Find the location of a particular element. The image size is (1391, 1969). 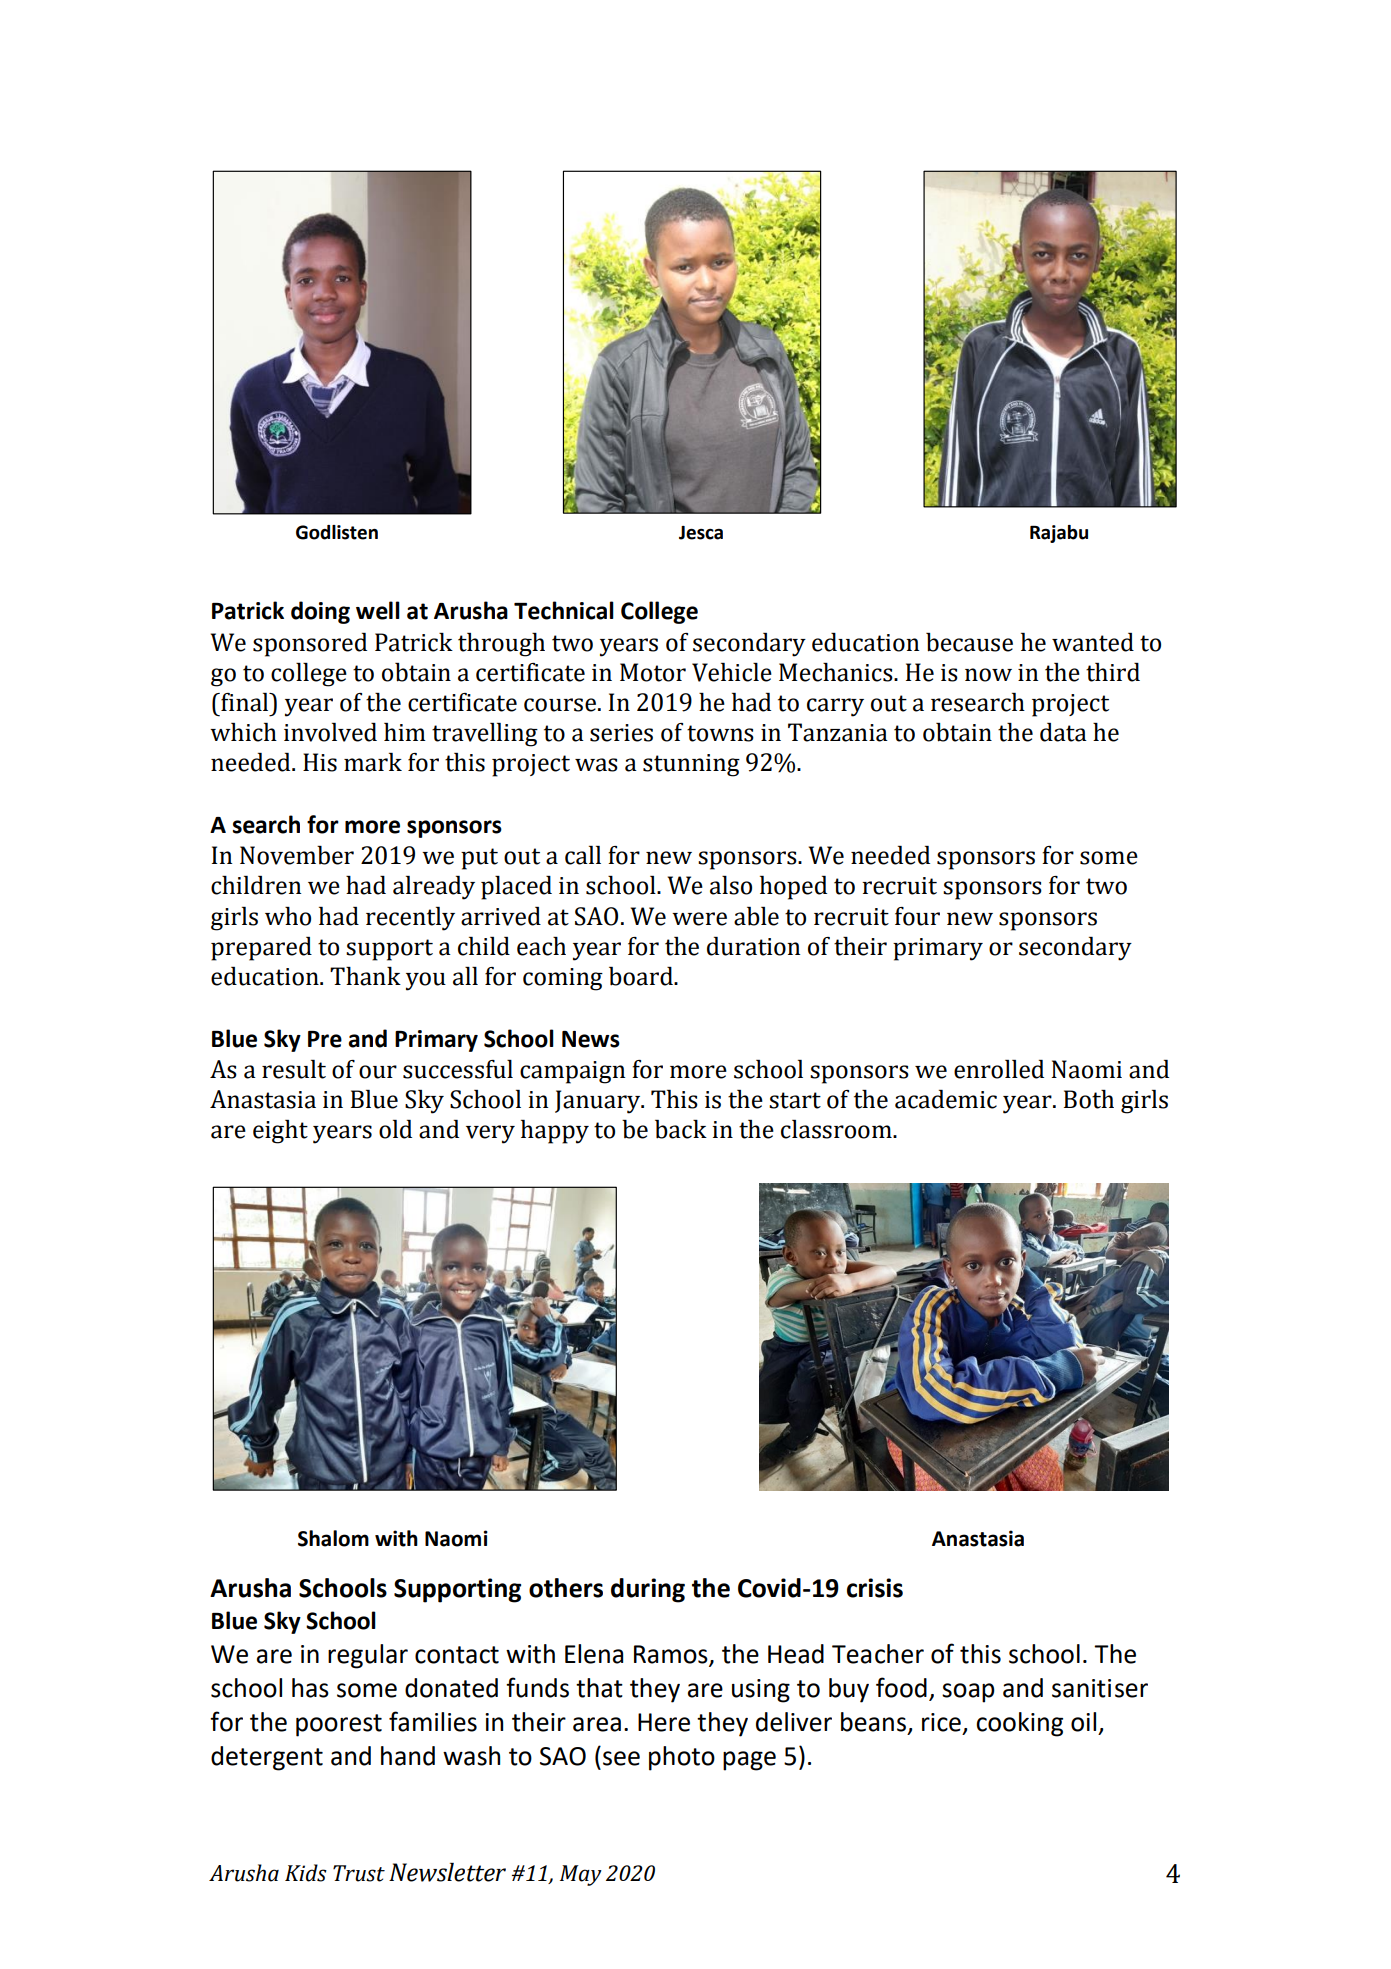

crisis is located at coordinates (875, 1588).
